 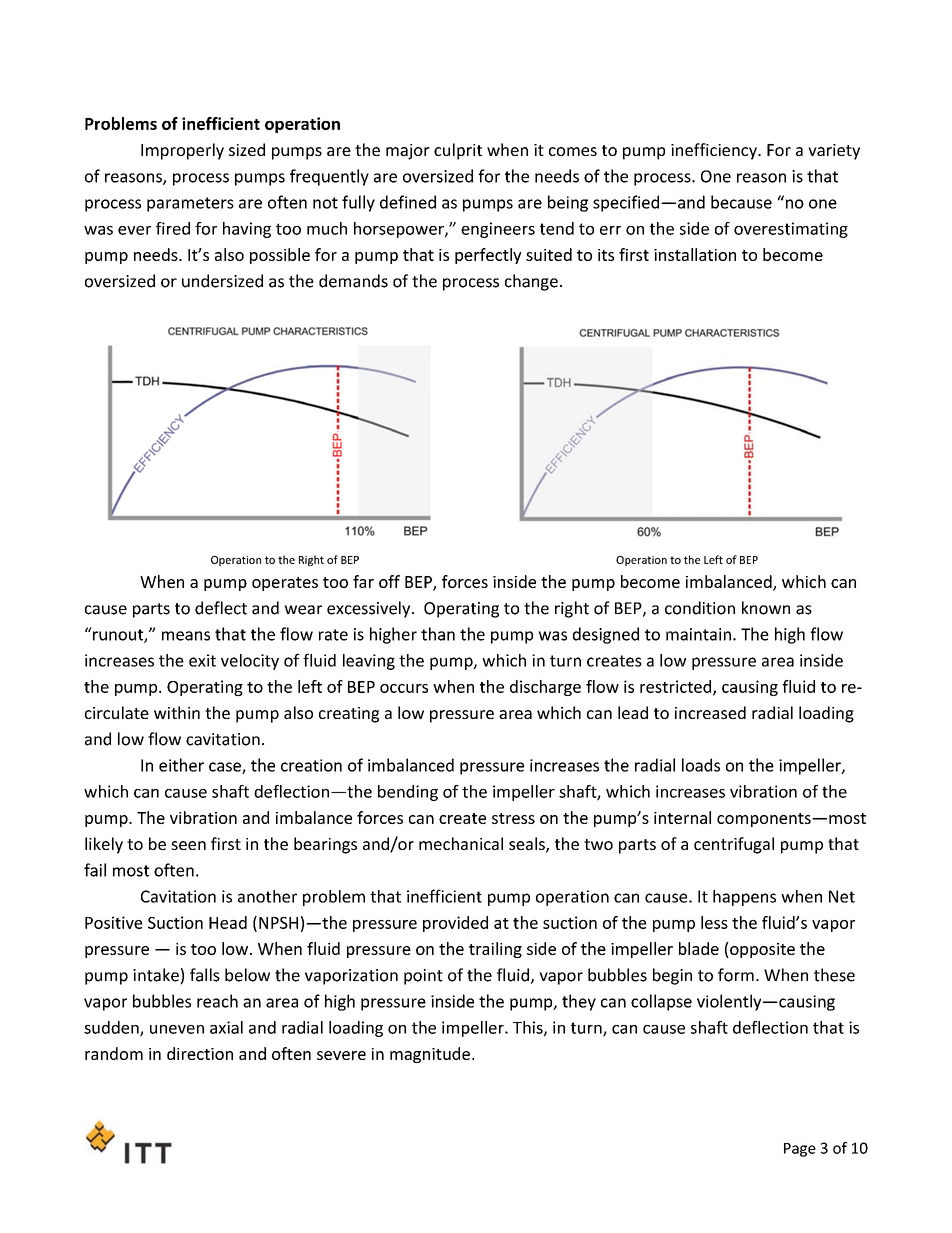 I want to click on inefficiency, so click(x=715, y=151).
